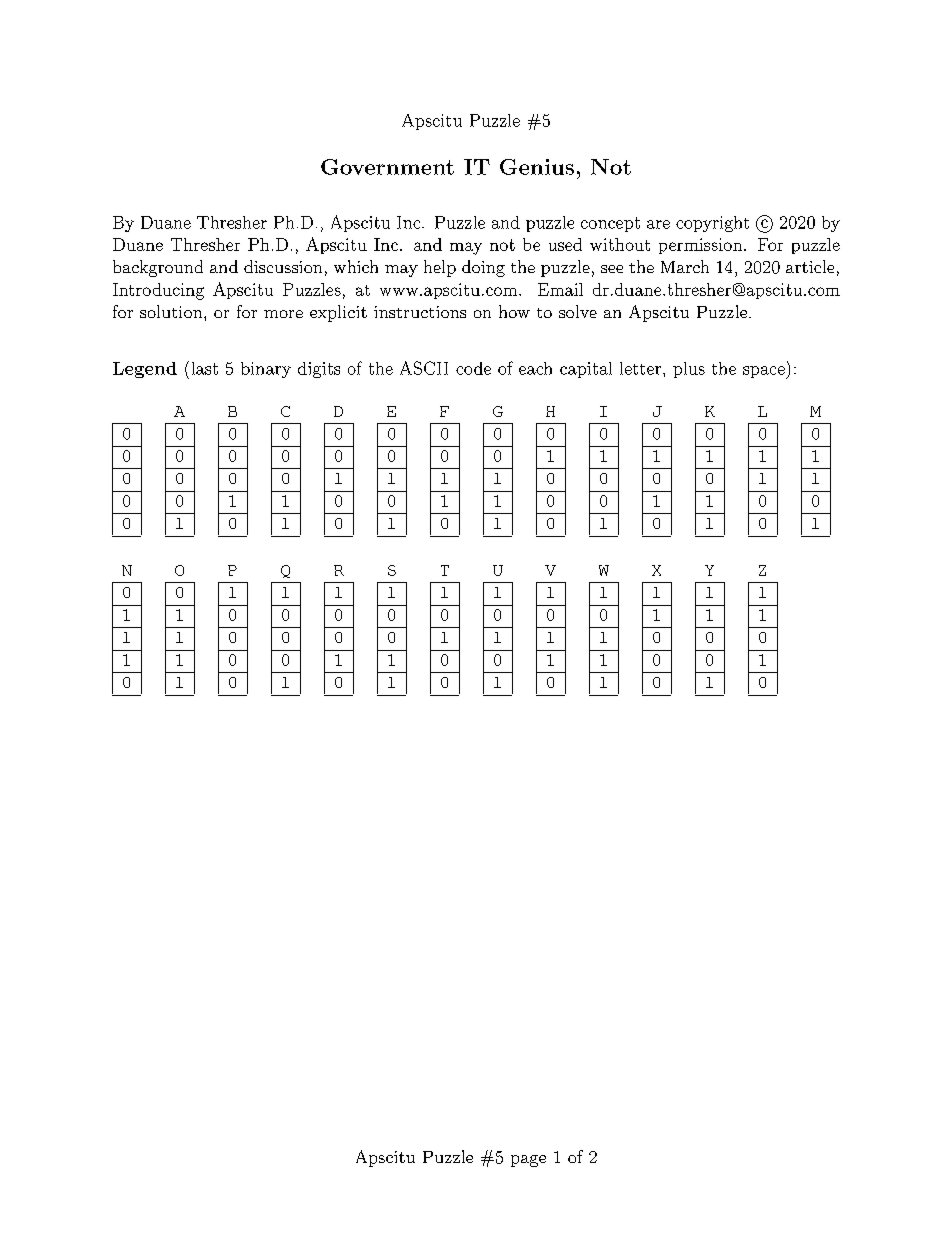 The width and height of the screenshot is (952, 1233). I want to click on page, so click(528, 1161).
